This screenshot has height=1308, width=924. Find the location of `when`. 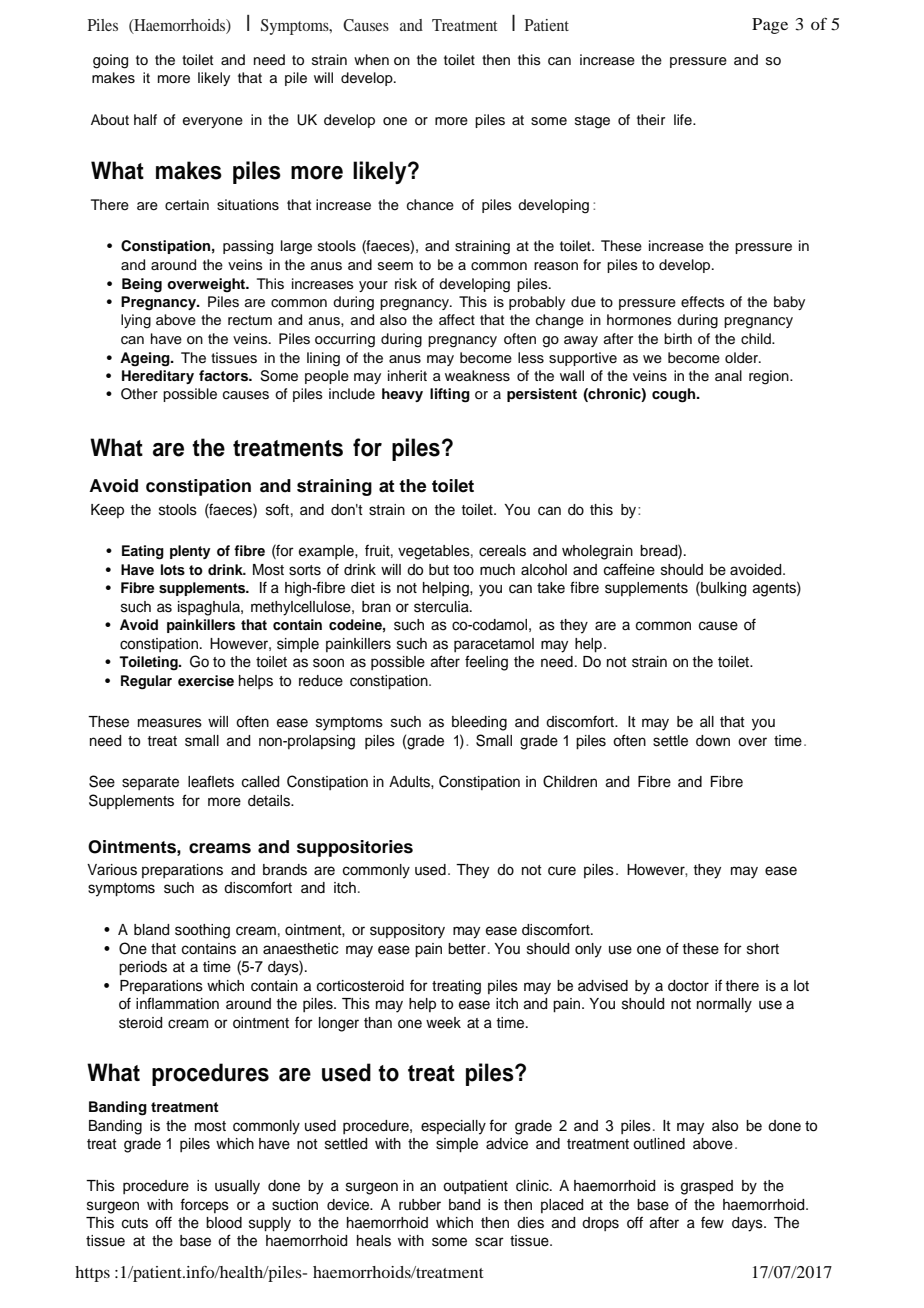

when is located at coordinates (371, 59).
